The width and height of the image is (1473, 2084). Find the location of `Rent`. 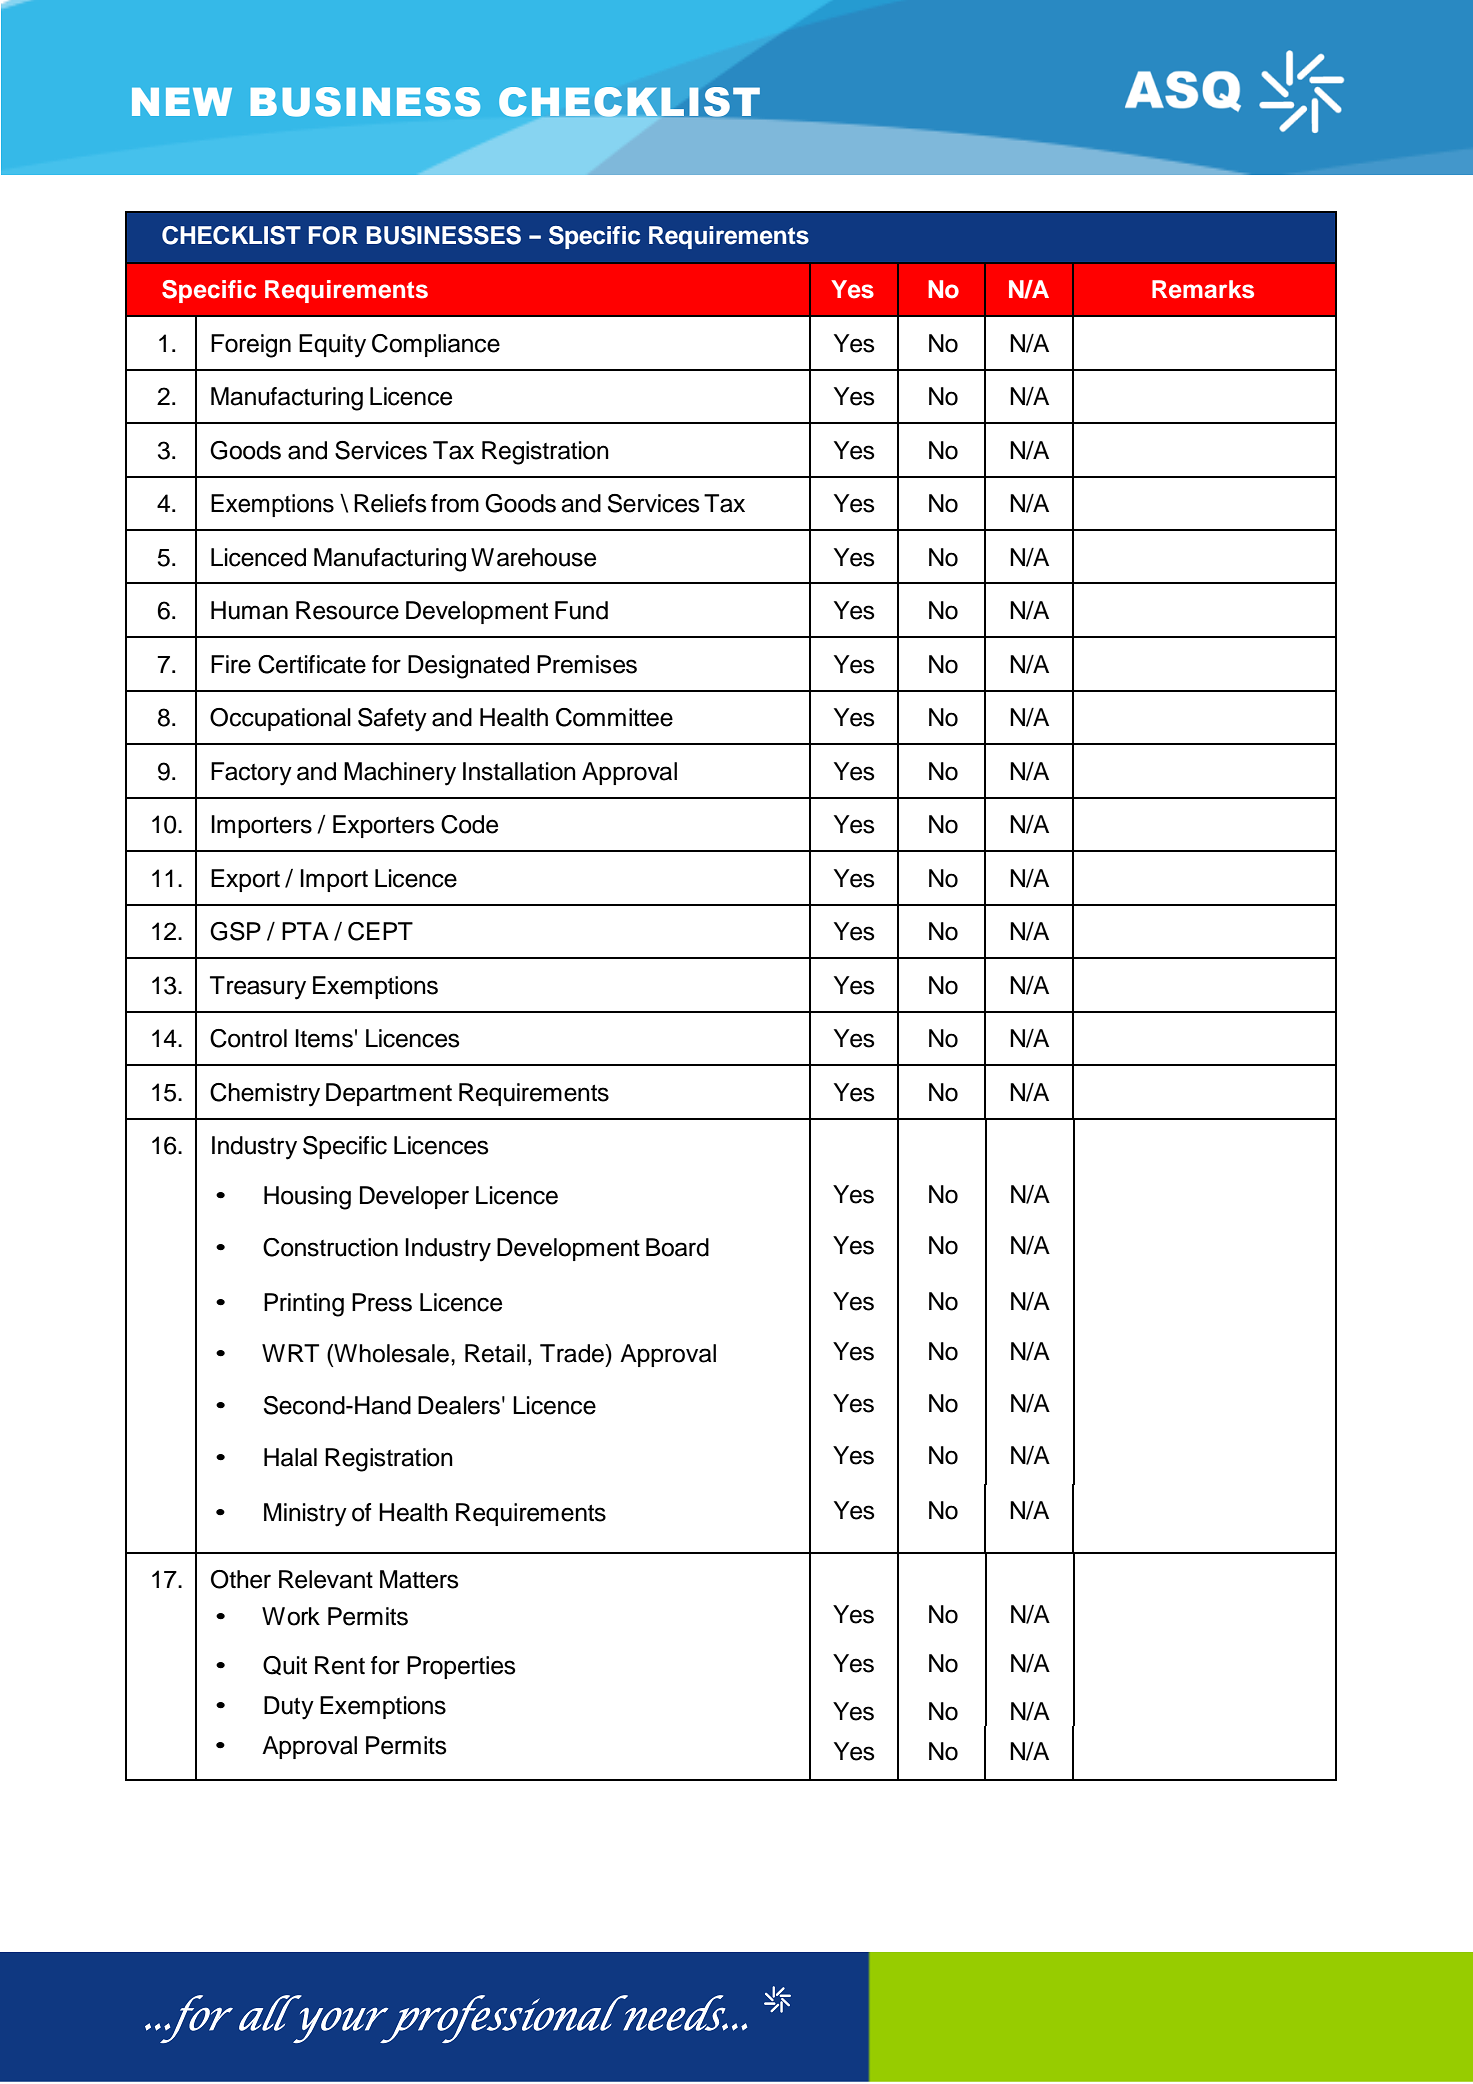

Rent is located at coordinates (340, 1665).
